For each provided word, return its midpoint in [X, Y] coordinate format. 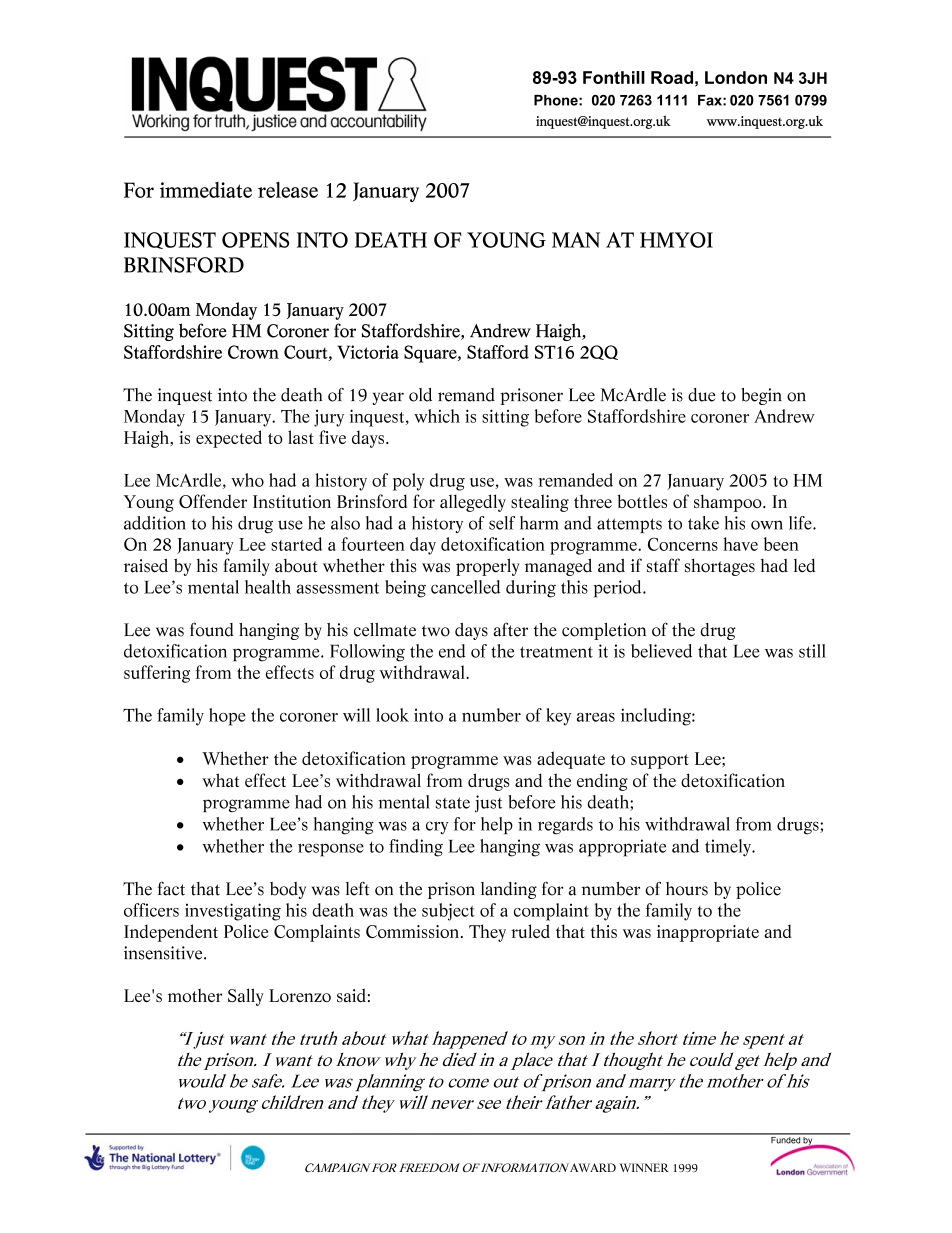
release [288, 190]
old [420, 395]
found [212, 629]
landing [509, 890]
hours [687, 889]
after [510, 629]
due [702, 395]
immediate [206, 190]
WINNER [644, 1167]
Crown [253, 352]
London [736, 77]
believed [661, 651]
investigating [233, 912]
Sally [246, 997]
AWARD [593, 1167]
